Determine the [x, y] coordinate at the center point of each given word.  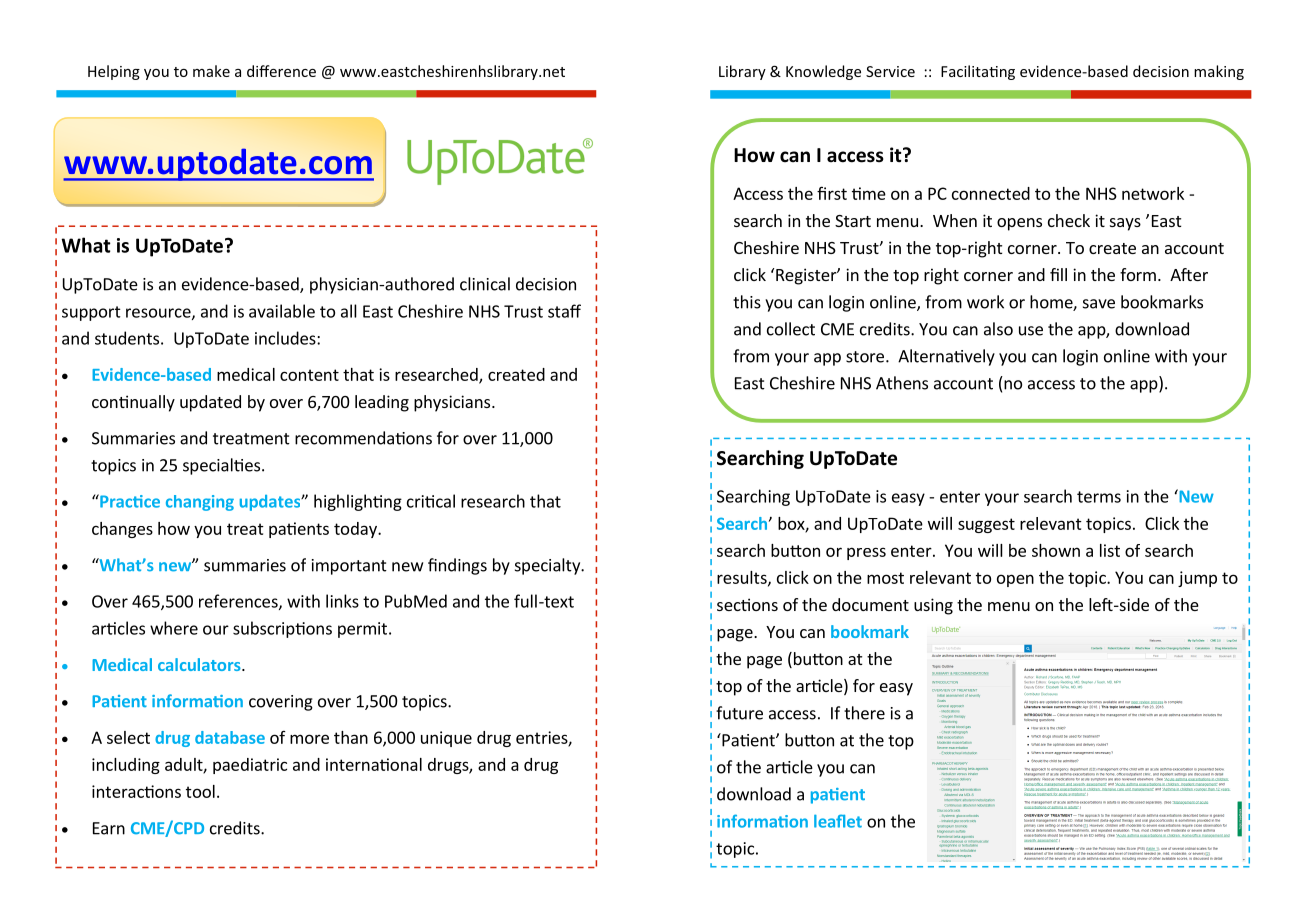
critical [431, 501]
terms [1099, 497]
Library [742, 72]
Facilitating [978, 72]
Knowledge [823, 72]
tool [200, 791]
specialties [223, 466]
